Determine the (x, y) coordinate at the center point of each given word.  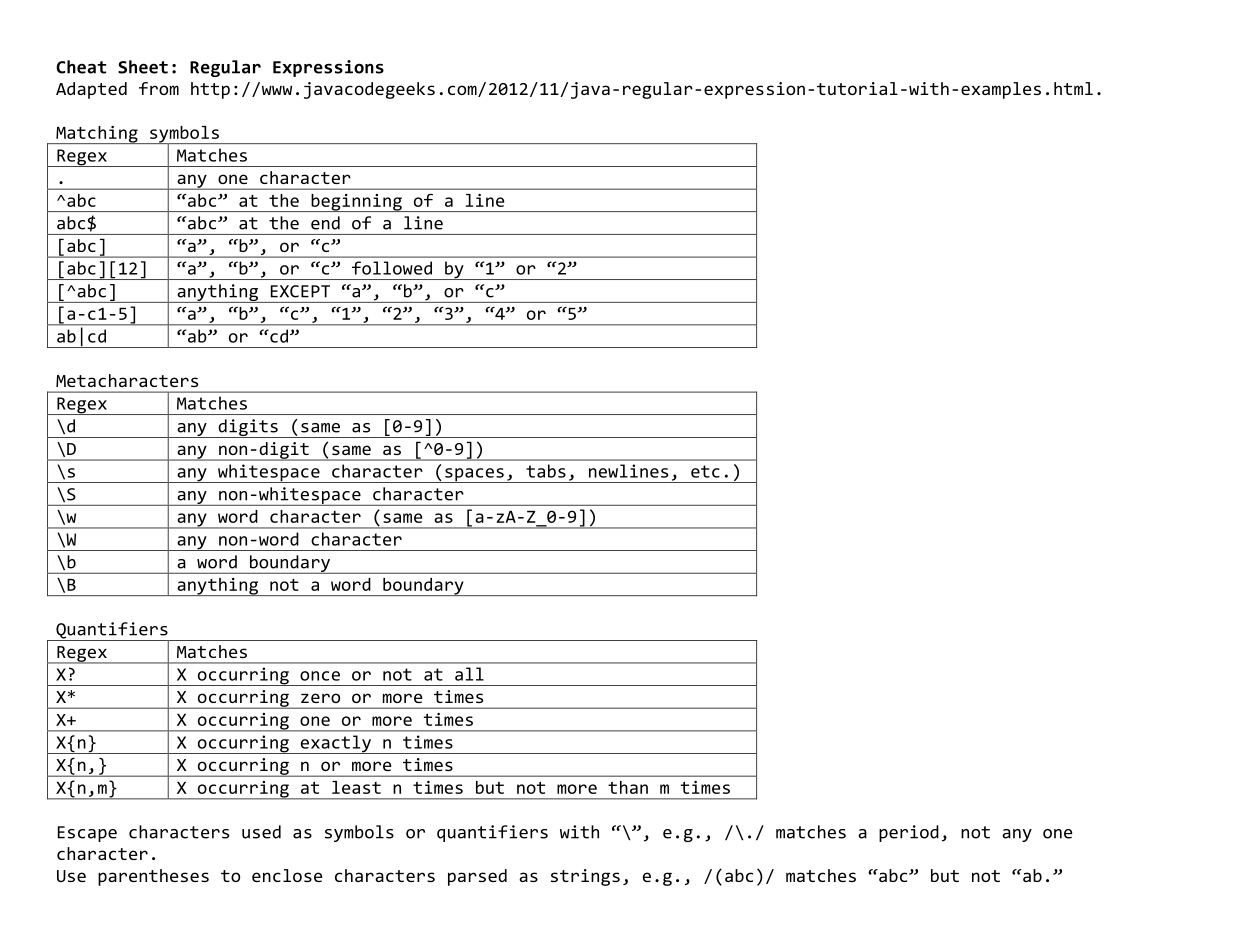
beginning (356, 203)
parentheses (153, 877)
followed (392, 268)
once (320, 676)
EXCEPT (300, 291)
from (159, 88)
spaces (474, 475)
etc (705, 471)
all (469, 674)
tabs (546, 471)
